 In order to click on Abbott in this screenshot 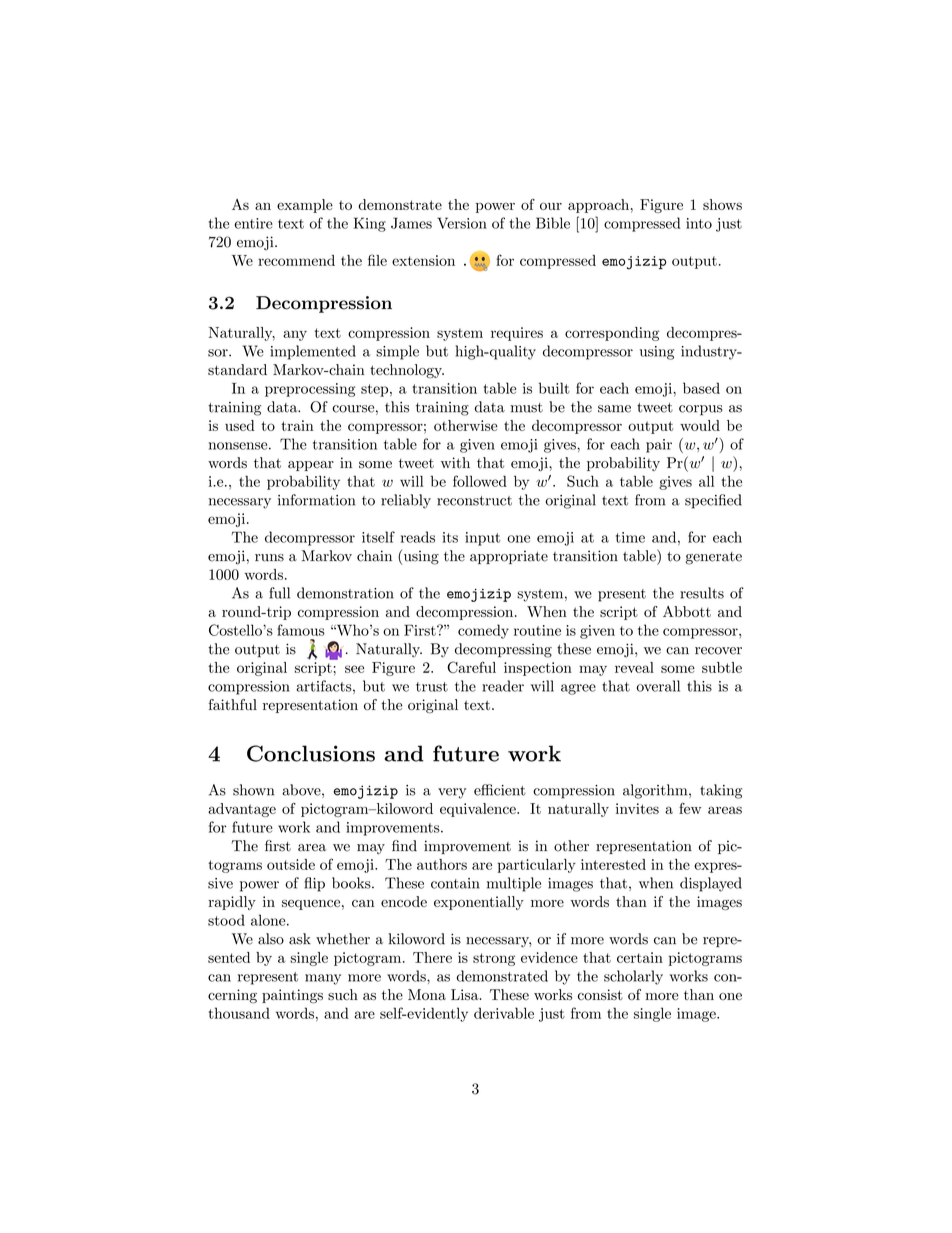, I will do `click(687, 611)`.
